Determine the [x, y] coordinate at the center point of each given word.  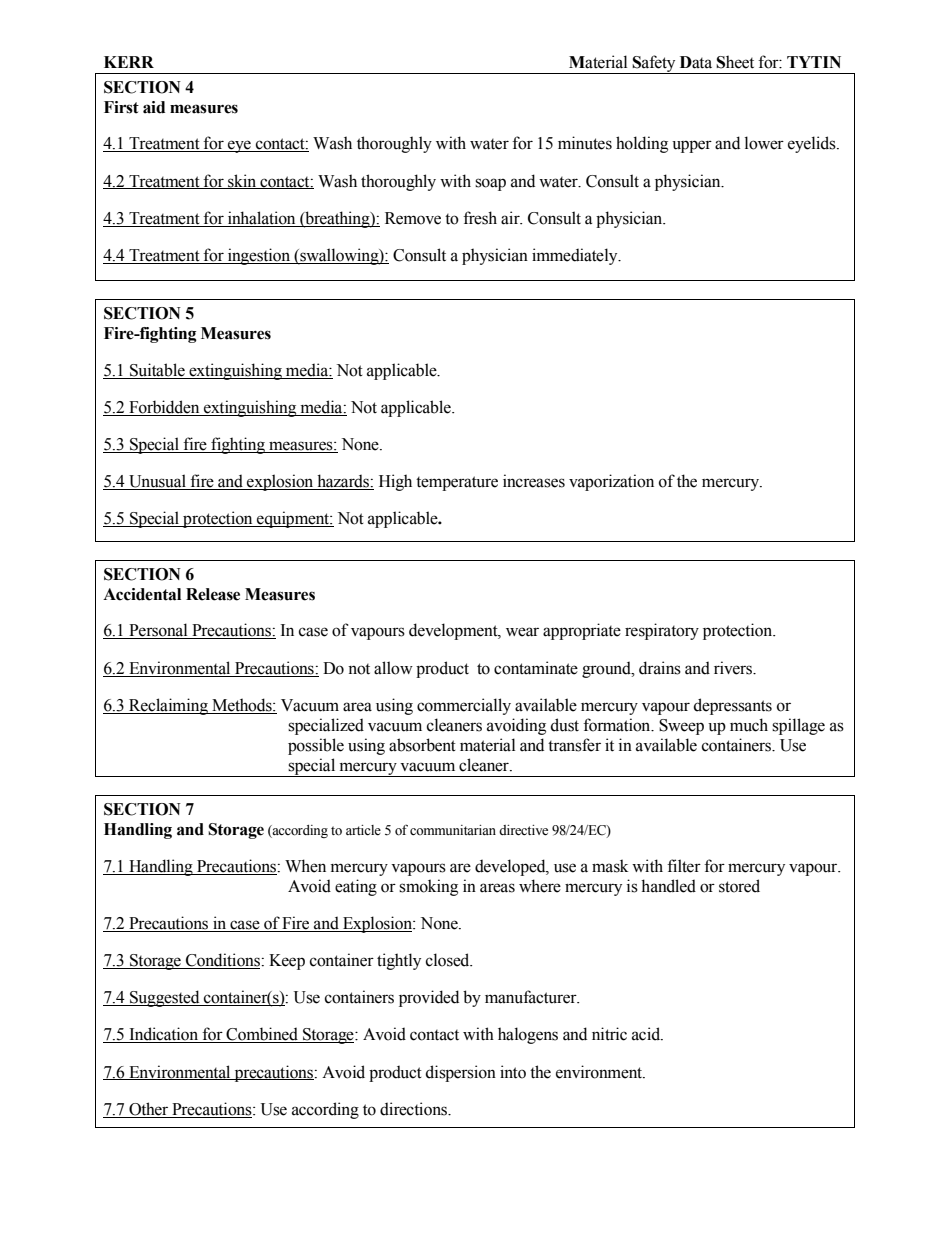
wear [522, 632]
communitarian [453, 830]
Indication [164, 1035]
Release [213, 594]
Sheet [735, 62]
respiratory [662, 631]
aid [154, 107]
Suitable [157, 370]
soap [490, 184]
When [305, 866]
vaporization [611, 482]
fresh [480, 218]
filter [684, 866]
